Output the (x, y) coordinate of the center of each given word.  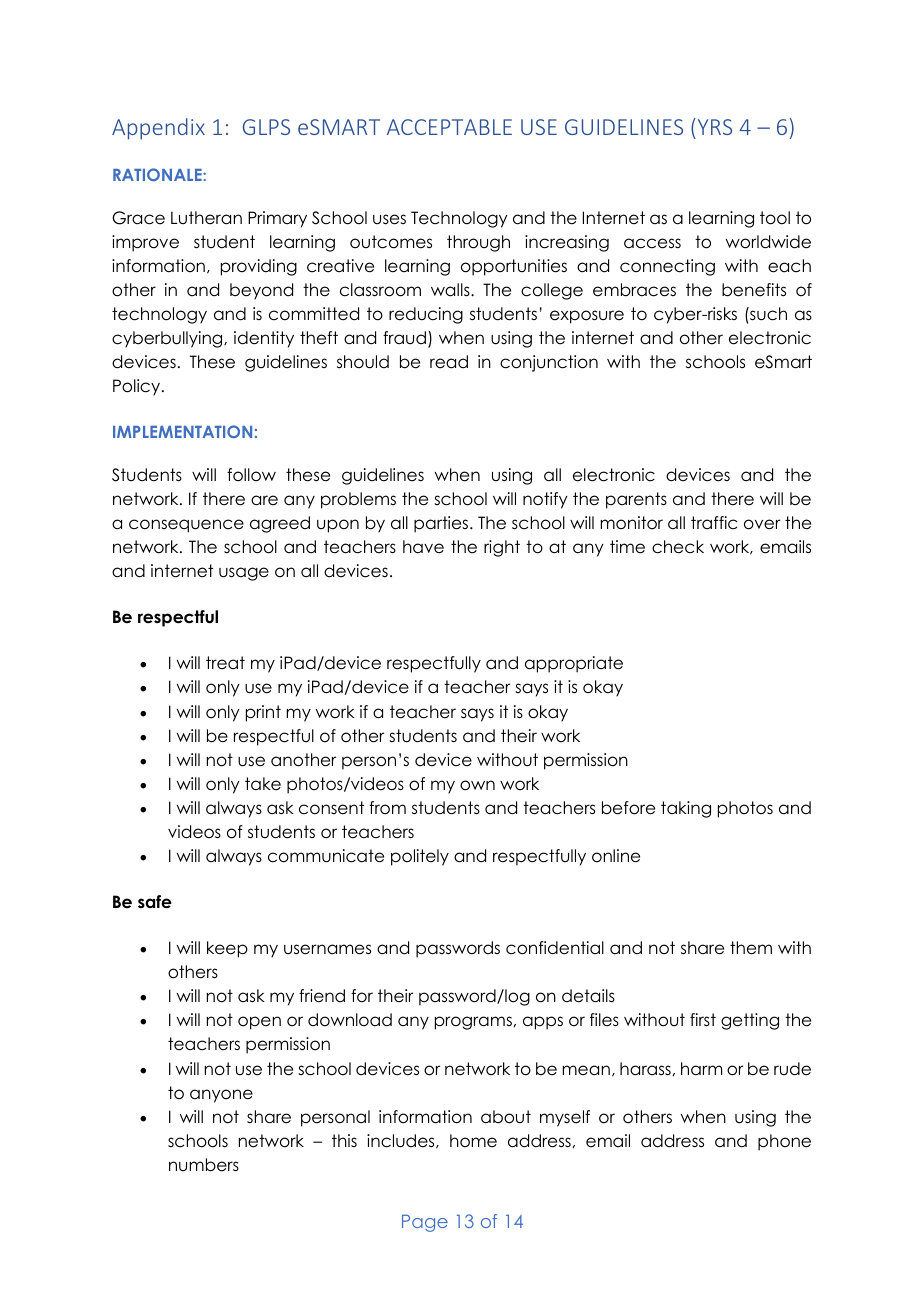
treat (225, 663)
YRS (713, 126)
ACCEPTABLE (449, 127)
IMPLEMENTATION (182, 431)
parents (636, 500)
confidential (555, 948)
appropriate (574, 664)
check (678, 547)
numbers (204, 1165)
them (751, 948)
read (449, 362)
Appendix (158, 129)
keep (227, 949)
